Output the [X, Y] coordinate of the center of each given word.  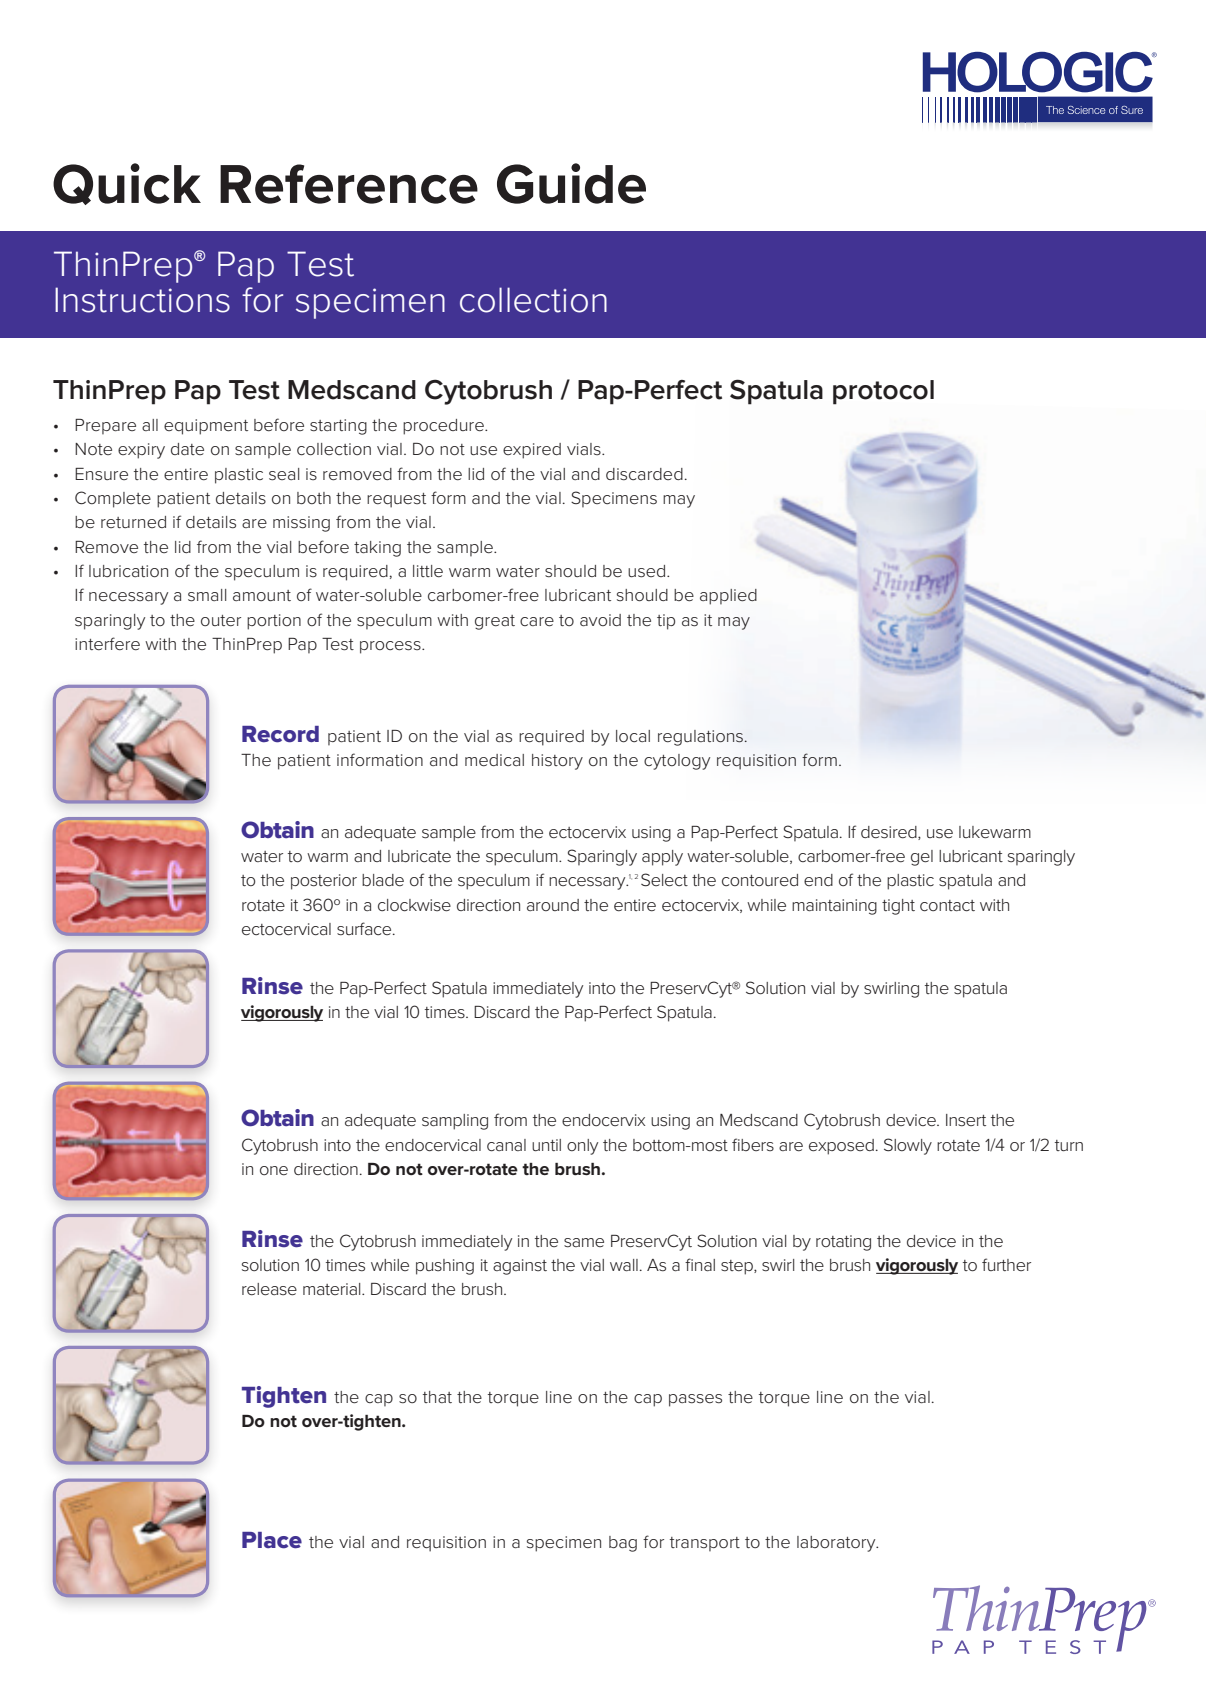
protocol [883, 392]
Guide [571, 183]
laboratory [837, 1544]
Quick [127, 184]
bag [623, 1544]
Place [272, 1540]
